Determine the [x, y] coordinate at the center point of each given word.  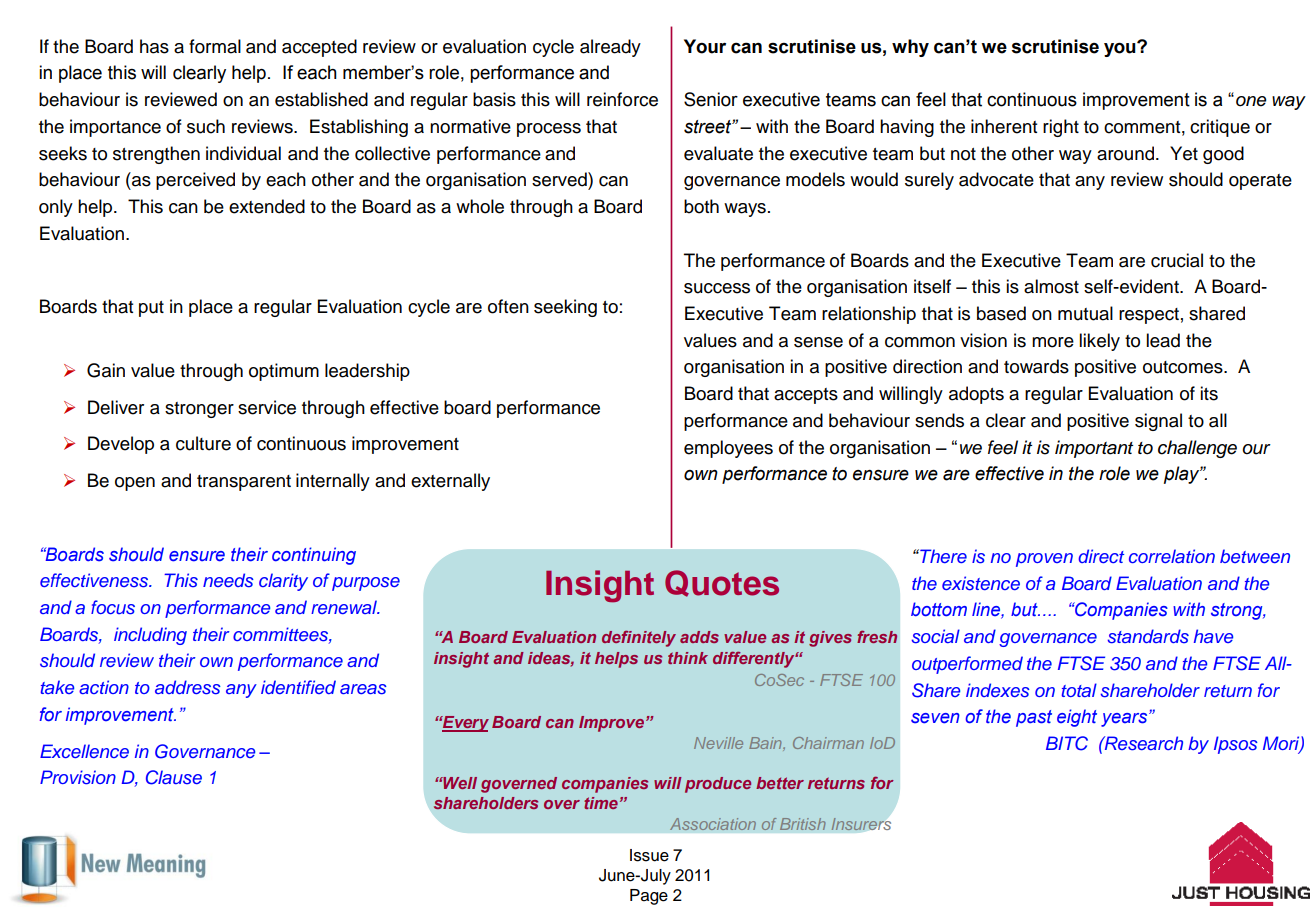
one [1251, 101]
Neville [718, 743]
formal [215, 46]
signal [1158, 422]
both [701, 206]
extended [267, 206]
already [610, 48]
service [267, 407]
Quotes [722, 583]
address [188, 687]
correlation [1172, 556]
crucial [1177, 260]
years [1125, 720]
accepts [806, 396]
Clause [174, 777]
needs [228, 580]
